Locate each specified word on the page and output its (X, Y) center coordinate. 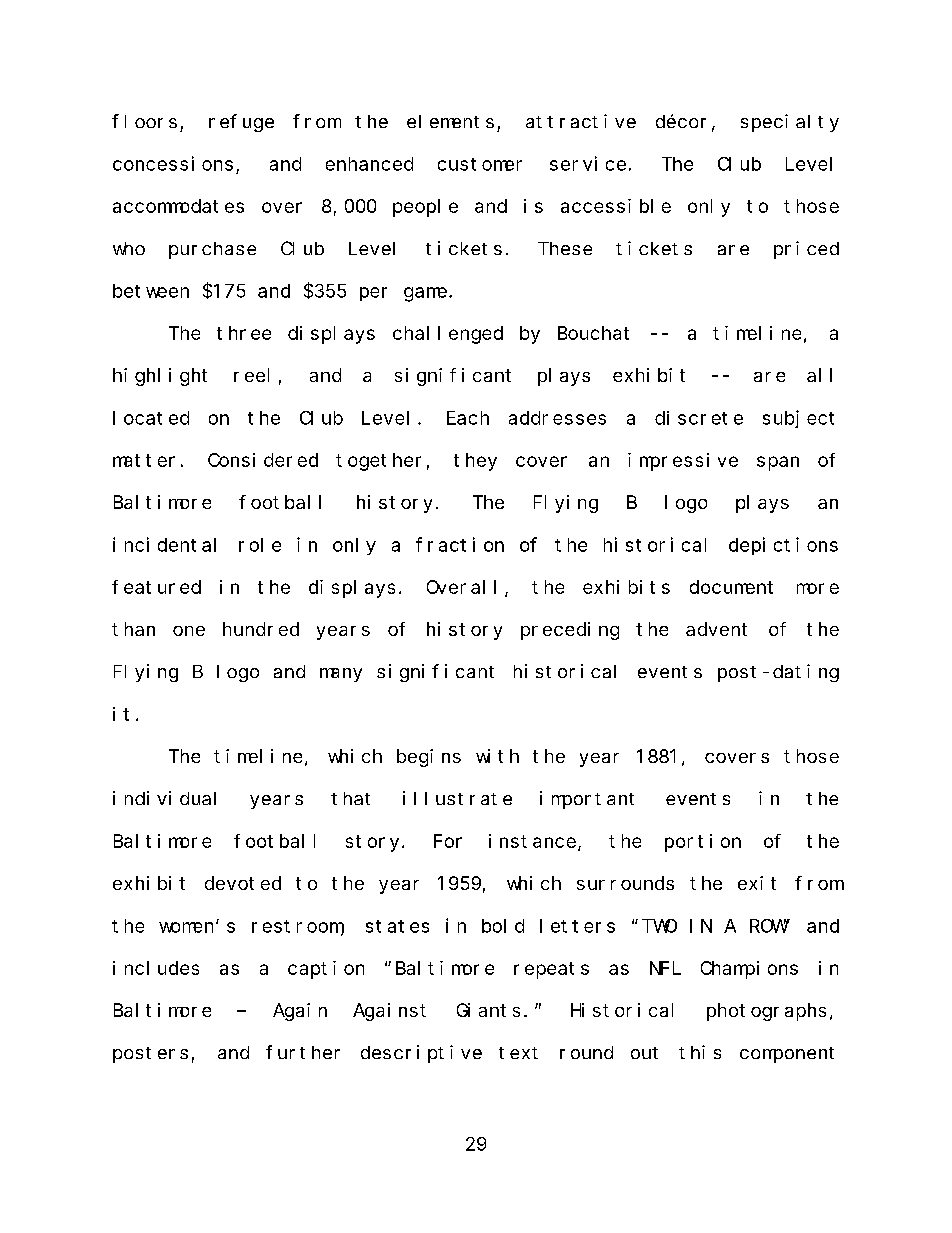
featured (156, 587)
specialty (790, 123)
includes (156, 968)
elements (450, 121)
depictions (783, 546)
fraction (460, 544)
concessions (173, 163)
